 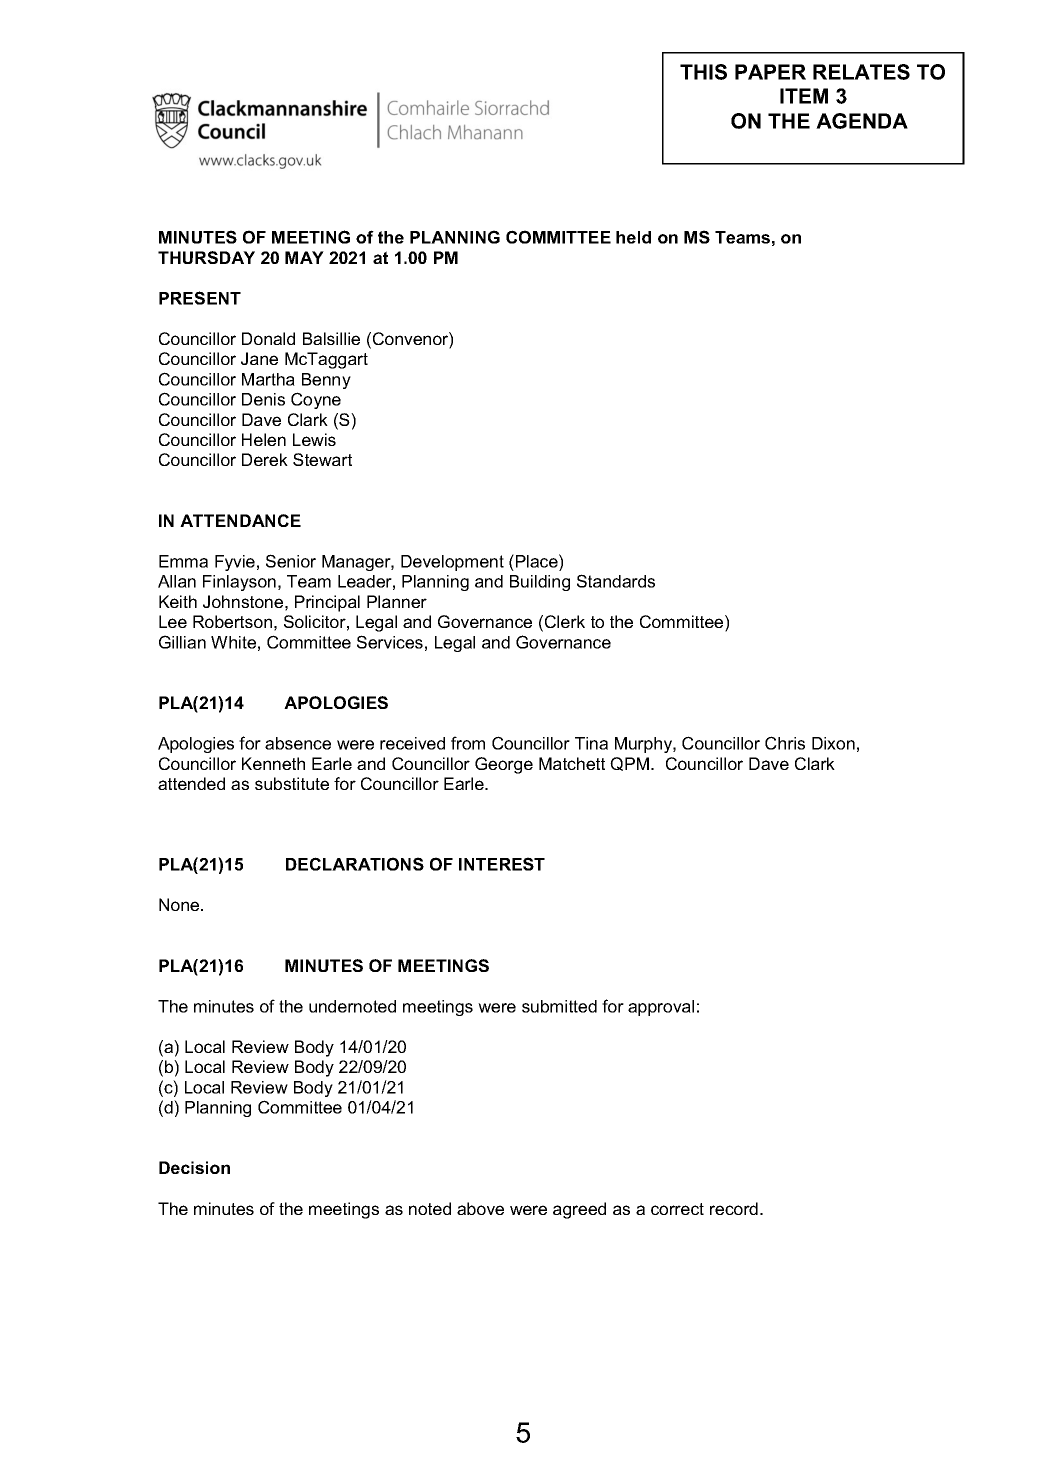 What do you see at coordinates (480, 1208) in the page?
I see `above` at bounding box center [480, 1208].
